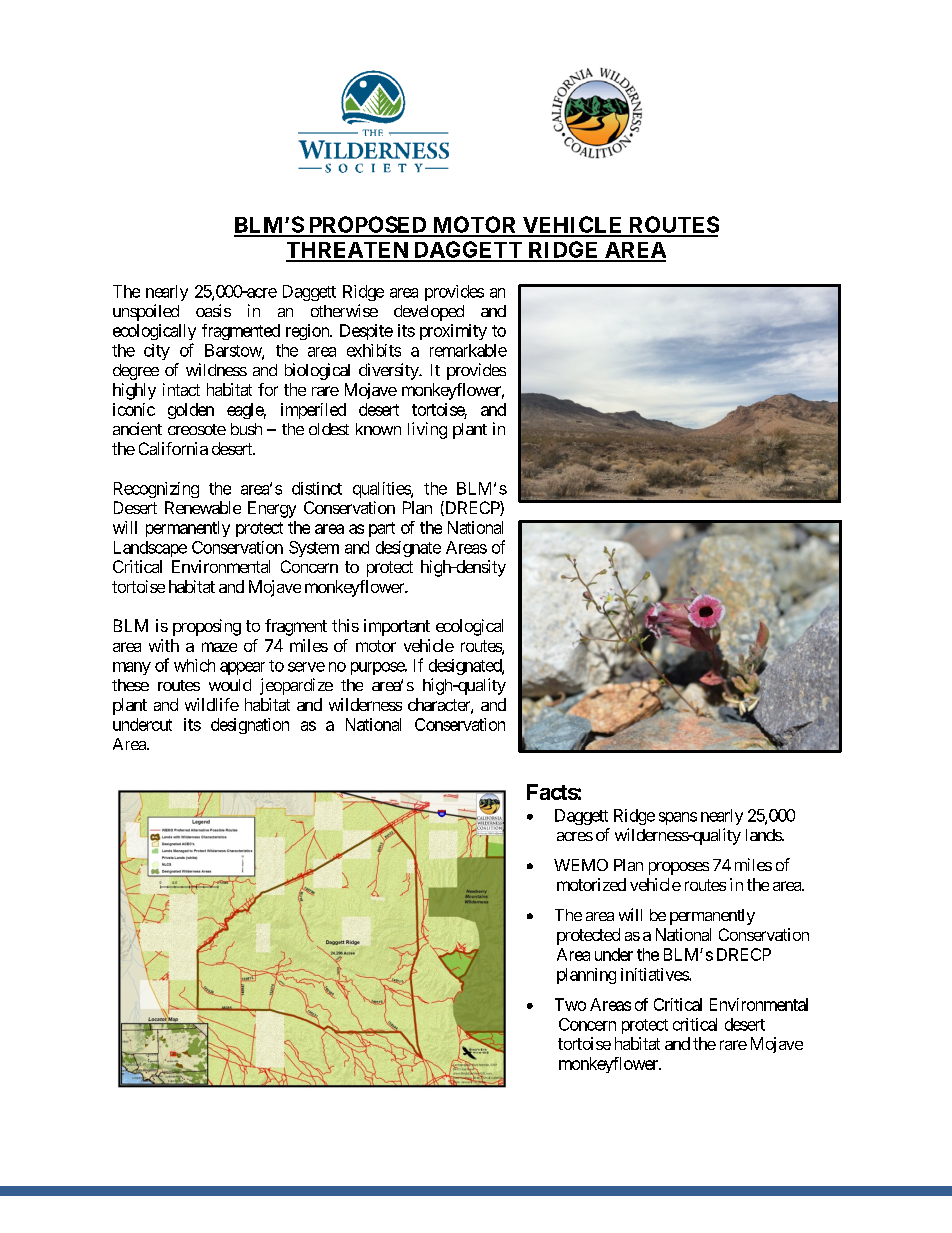 The width and height of the screenshot is (952, 1233). I want to click on Despite, so click(366, 332).
